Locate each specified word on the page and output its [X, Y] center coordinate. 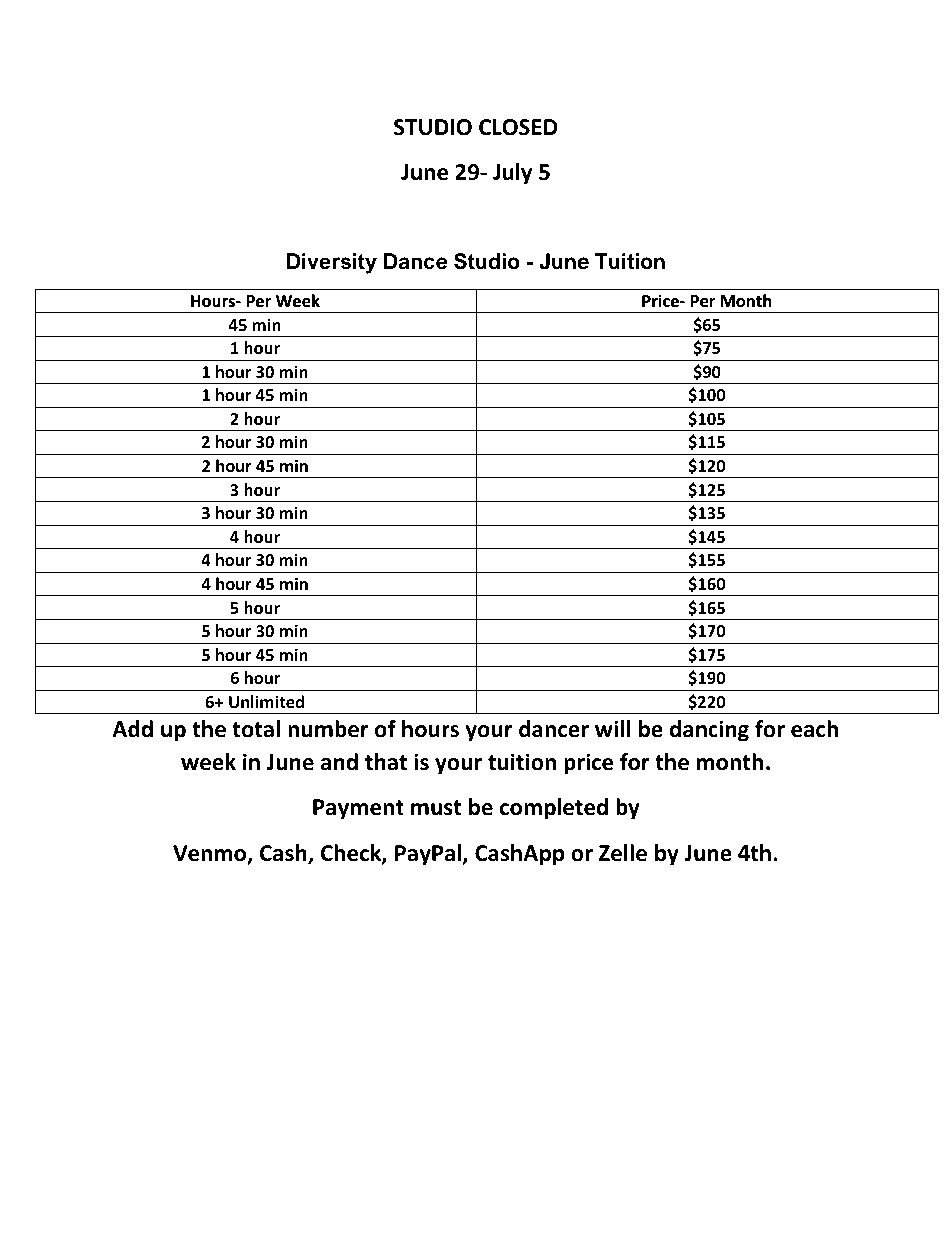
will [613, 728]
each [814, 729]
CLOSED [518, 127]
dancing [709, 731]
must [436, 808]
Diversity [332, 263]
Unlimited [266, 702]
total [256, 729]
